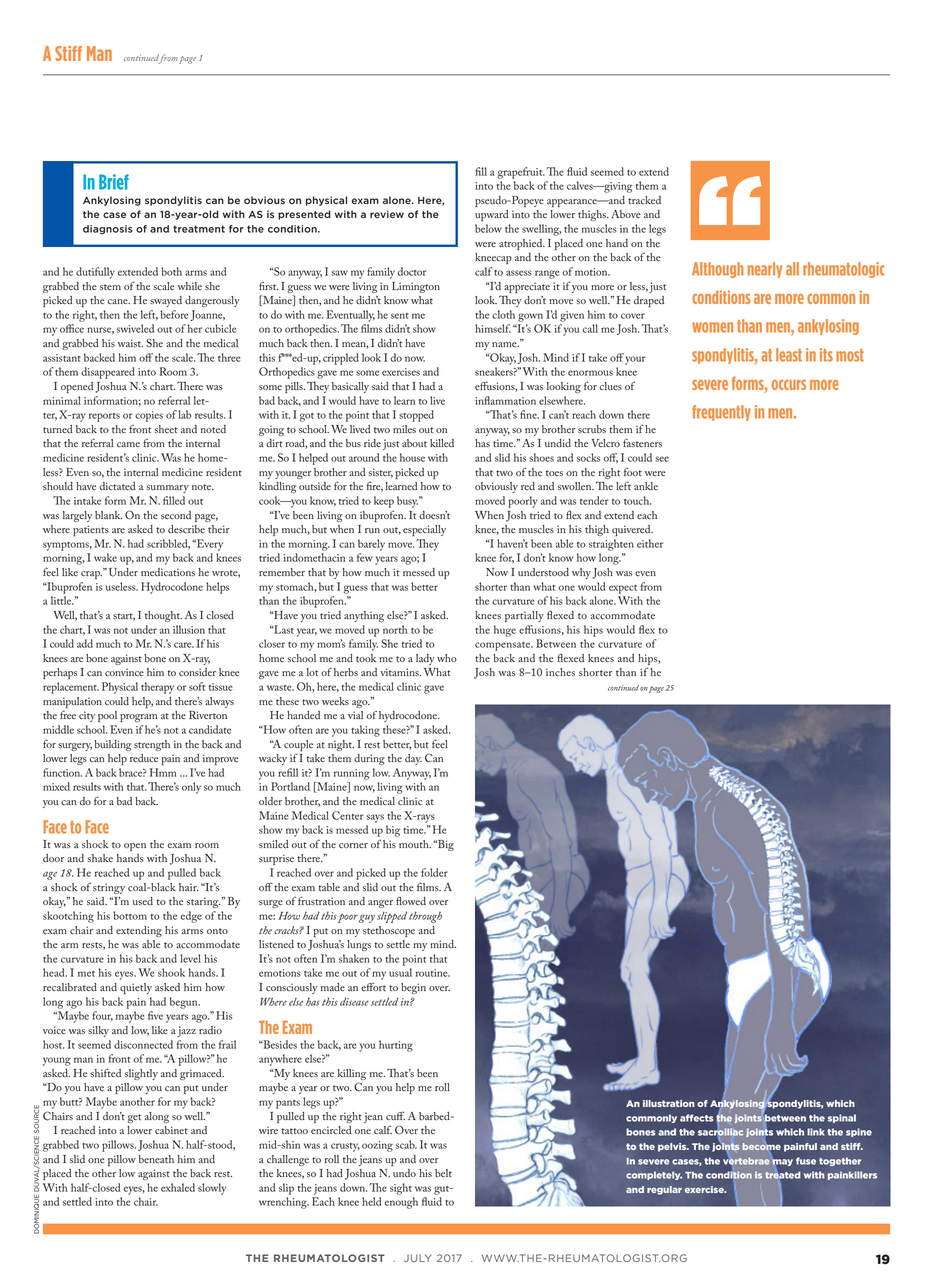 This page has height=1288, width=933. What do you see at coordinates (108, 229) in the page?
I see `diagnosis` at bounding box center [108, 229].
